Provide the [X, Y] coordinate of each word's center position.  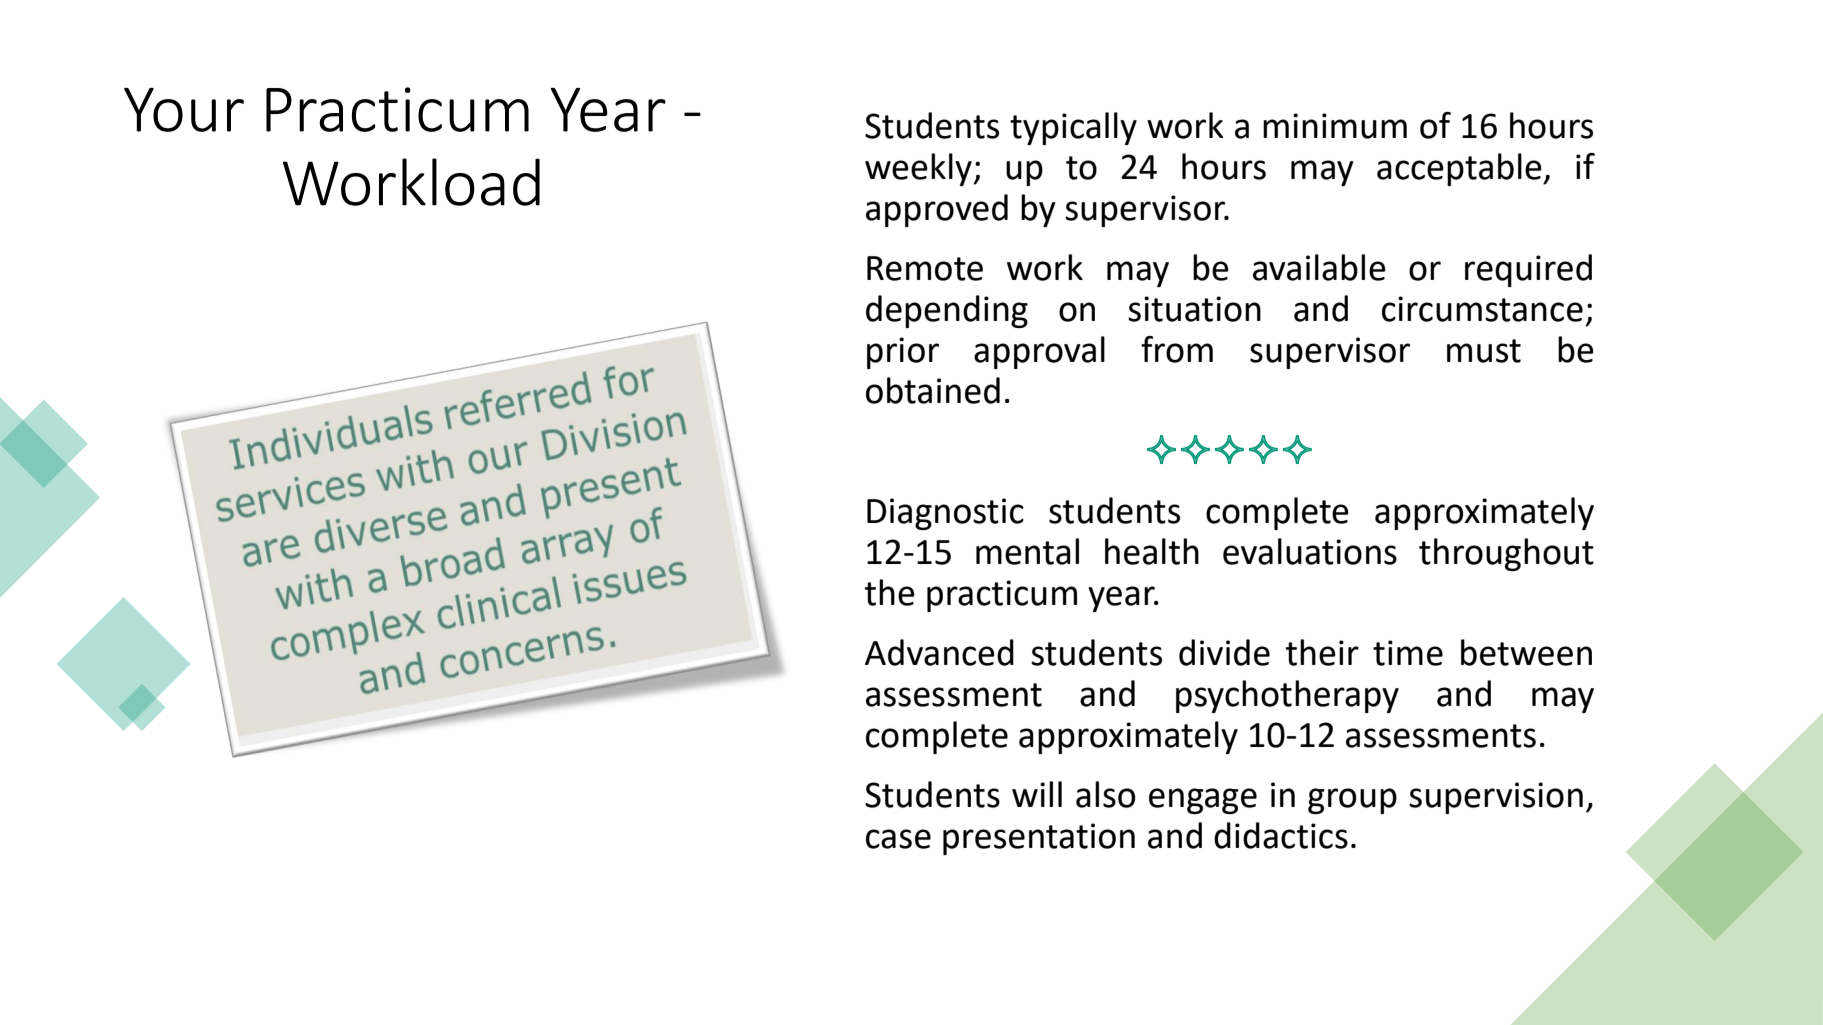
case [898, 839]
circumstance [1482, 309]
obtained [933, 390]
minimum [1335, 126]
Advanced [939, 652]
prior [903, 353]
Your [184, 110]
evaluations [1310, 551]
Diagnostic [945, 514]
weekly [919, 169]
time [1408, 653]
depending [947, 311]
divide [1224, 652]
